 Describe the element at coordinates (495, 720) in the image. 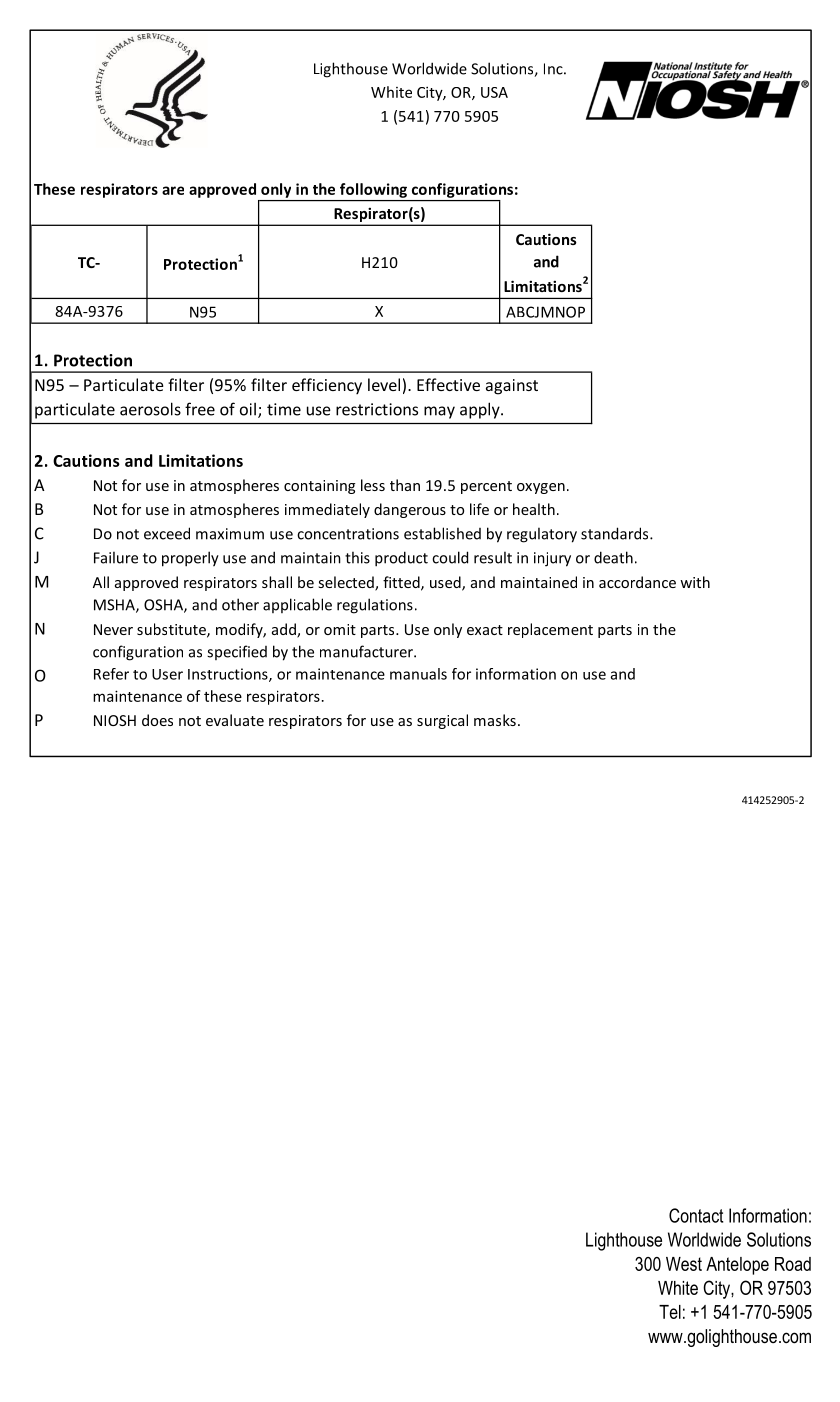

I see `masks` at that location.
